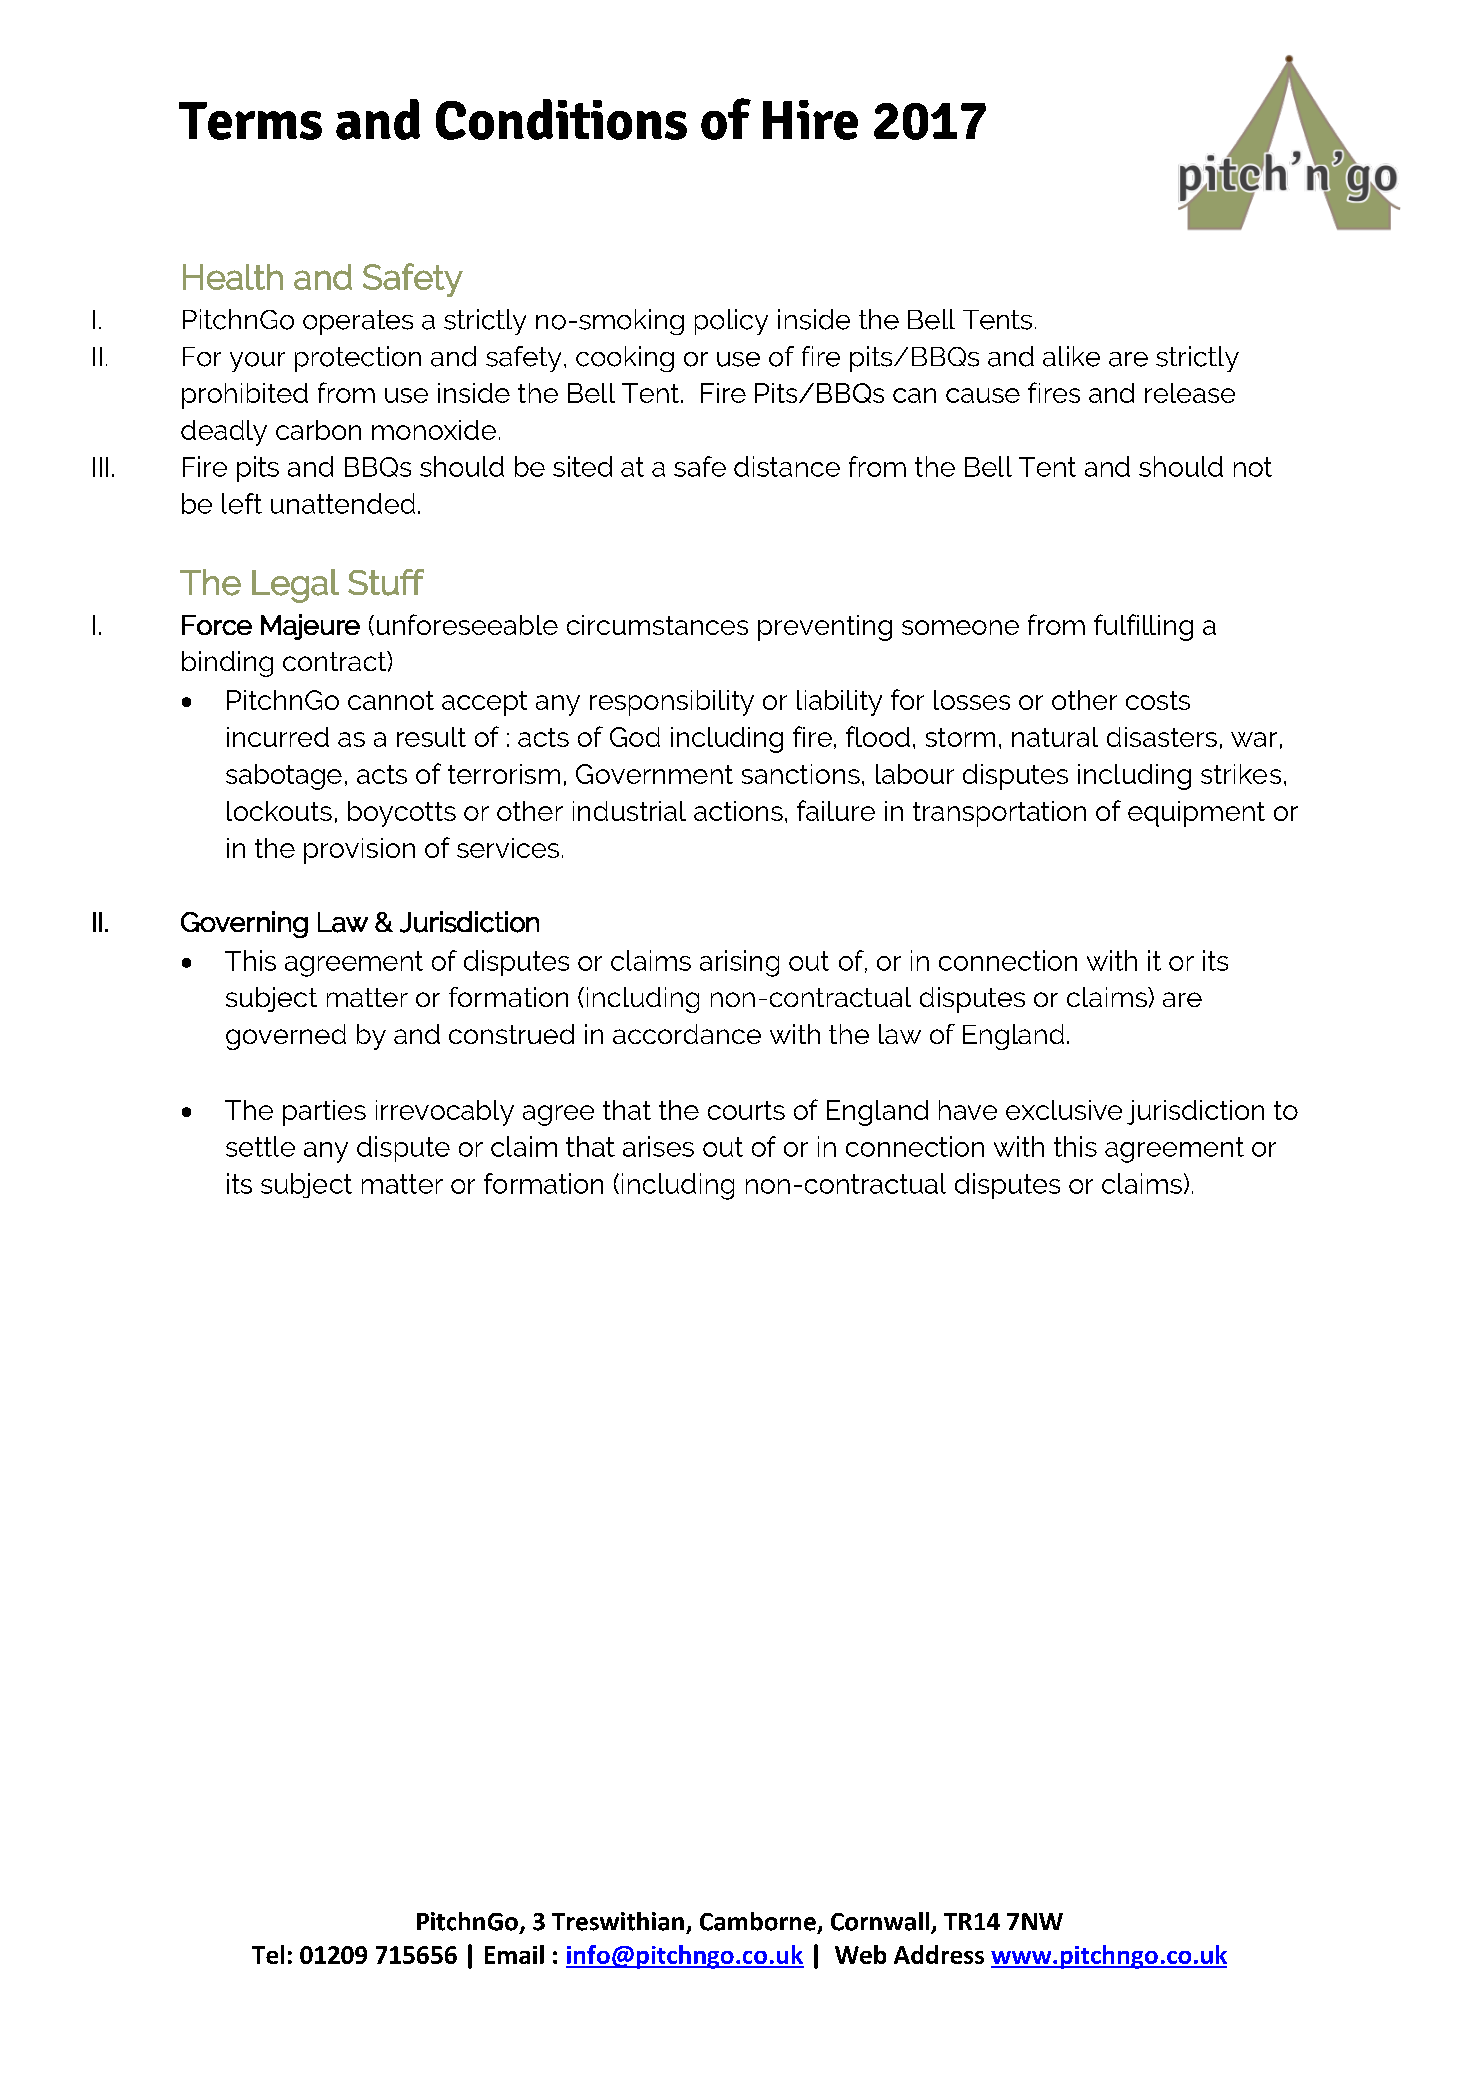 This image has height=2092, width=1479. Describe the element at coordinates (561, 119) in the image. I see `Conditions` at that location.
